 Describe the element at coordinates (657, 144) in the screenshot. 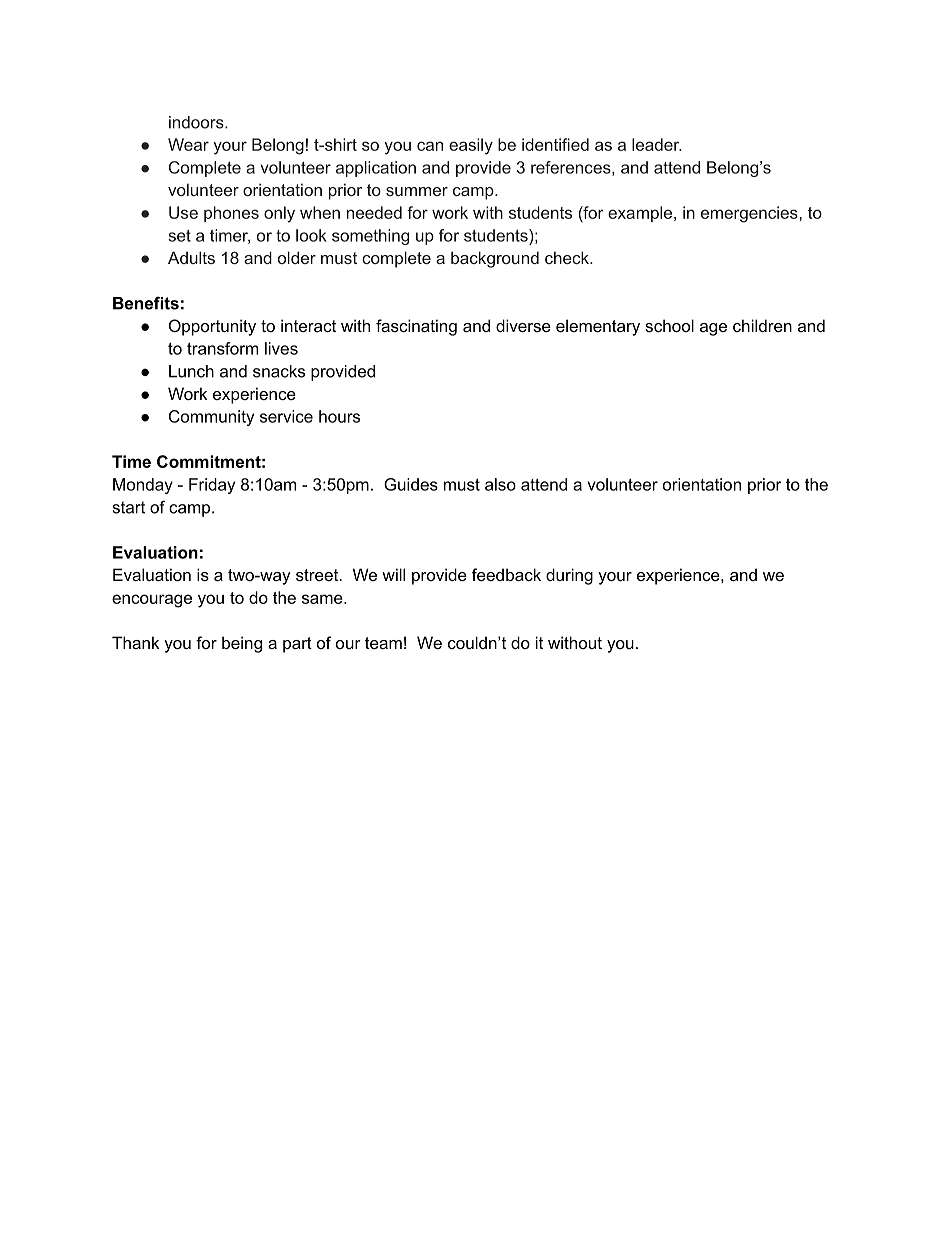

I see `leader` at that location.
